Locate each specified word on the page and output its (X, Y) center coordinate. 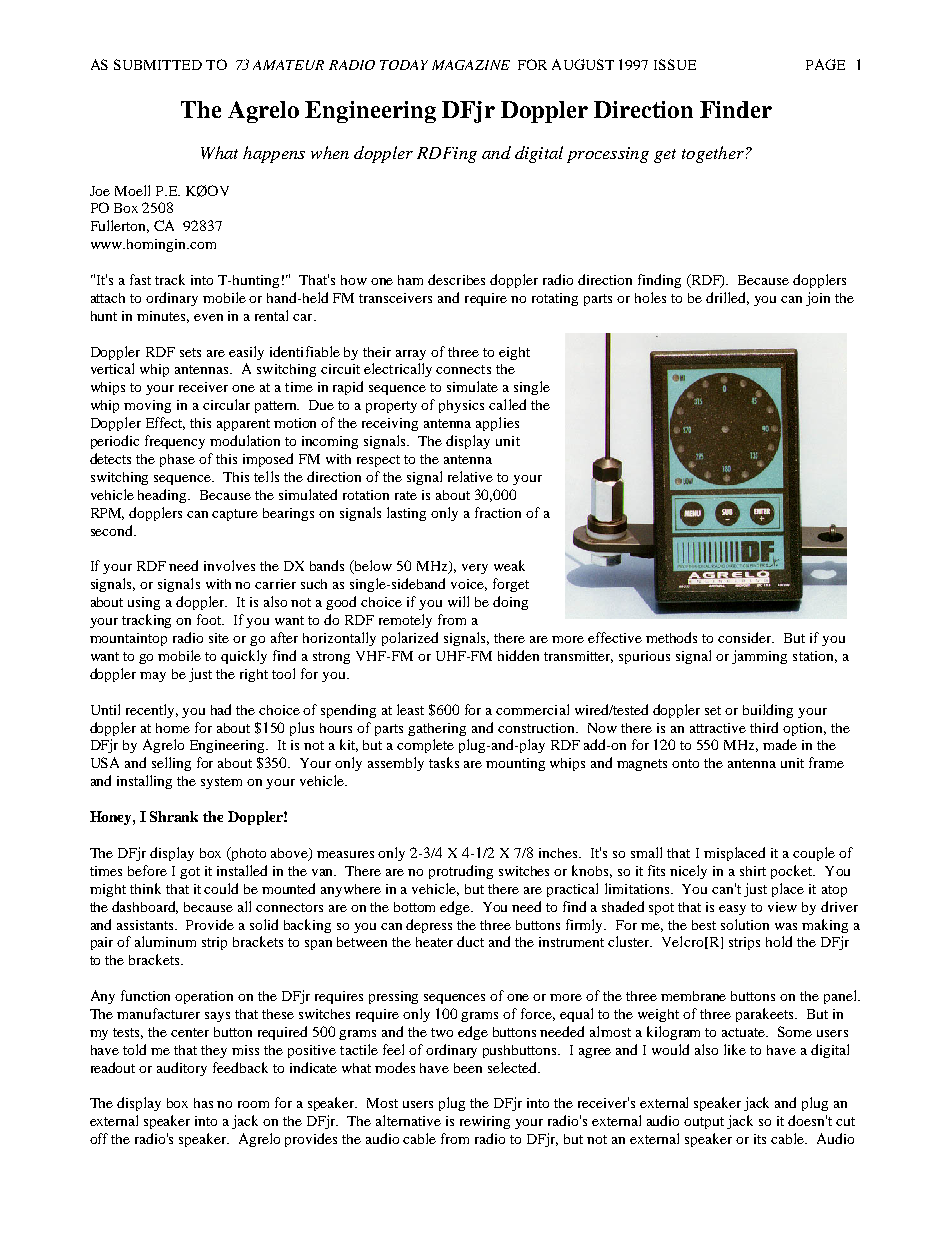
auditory (182, 1069)
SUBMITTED (158, 64)
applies (497, 424)
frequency (175, 442)
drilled (727, 298)
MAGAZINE (471, 65)
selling (171, 764)
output (704, 1123)
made (780, 744)
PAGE (825, 64)
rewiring (485, 1122)
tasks (444, 762)
